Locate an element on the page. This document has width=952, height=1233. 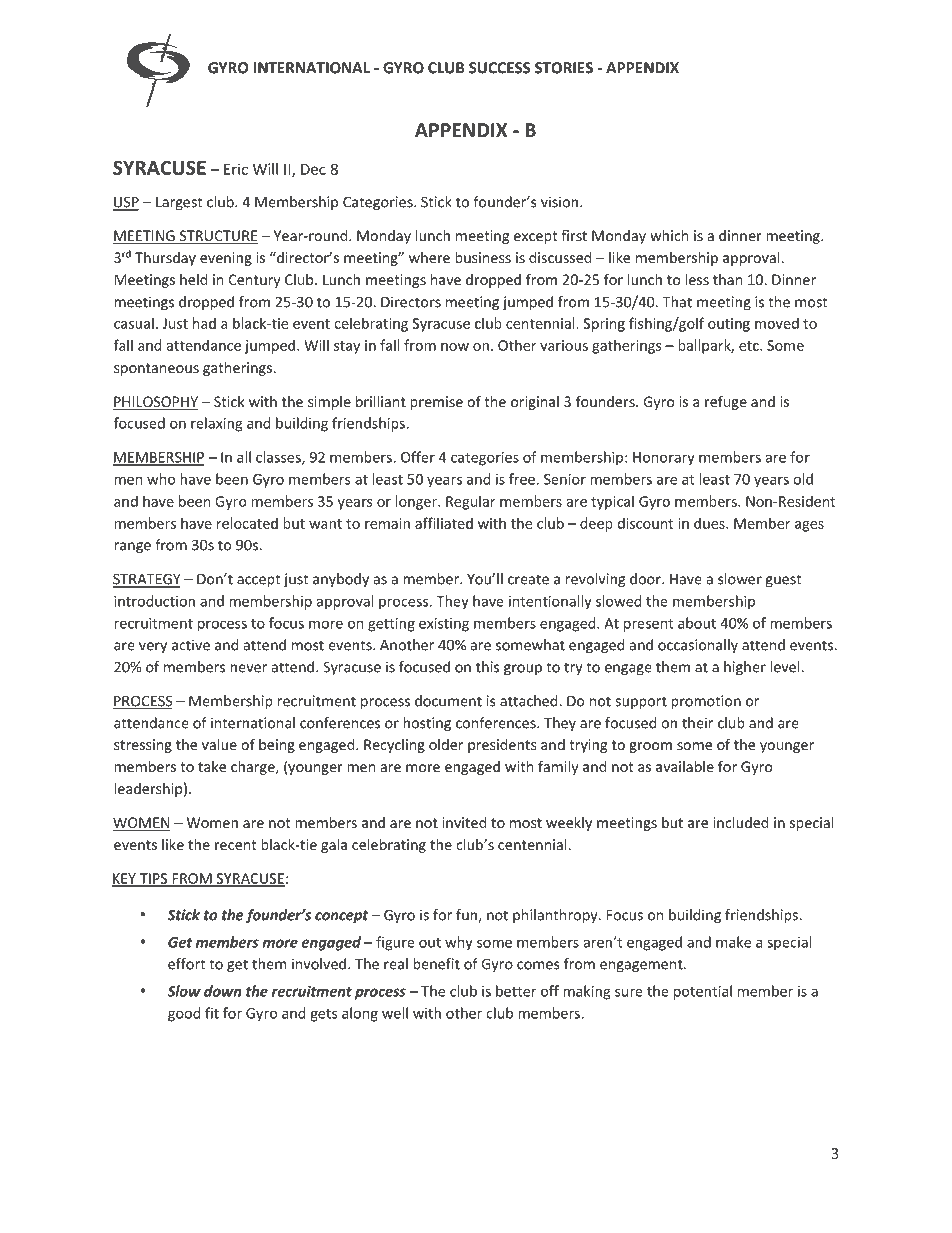
refuge is located at coordinates (726, 402).
